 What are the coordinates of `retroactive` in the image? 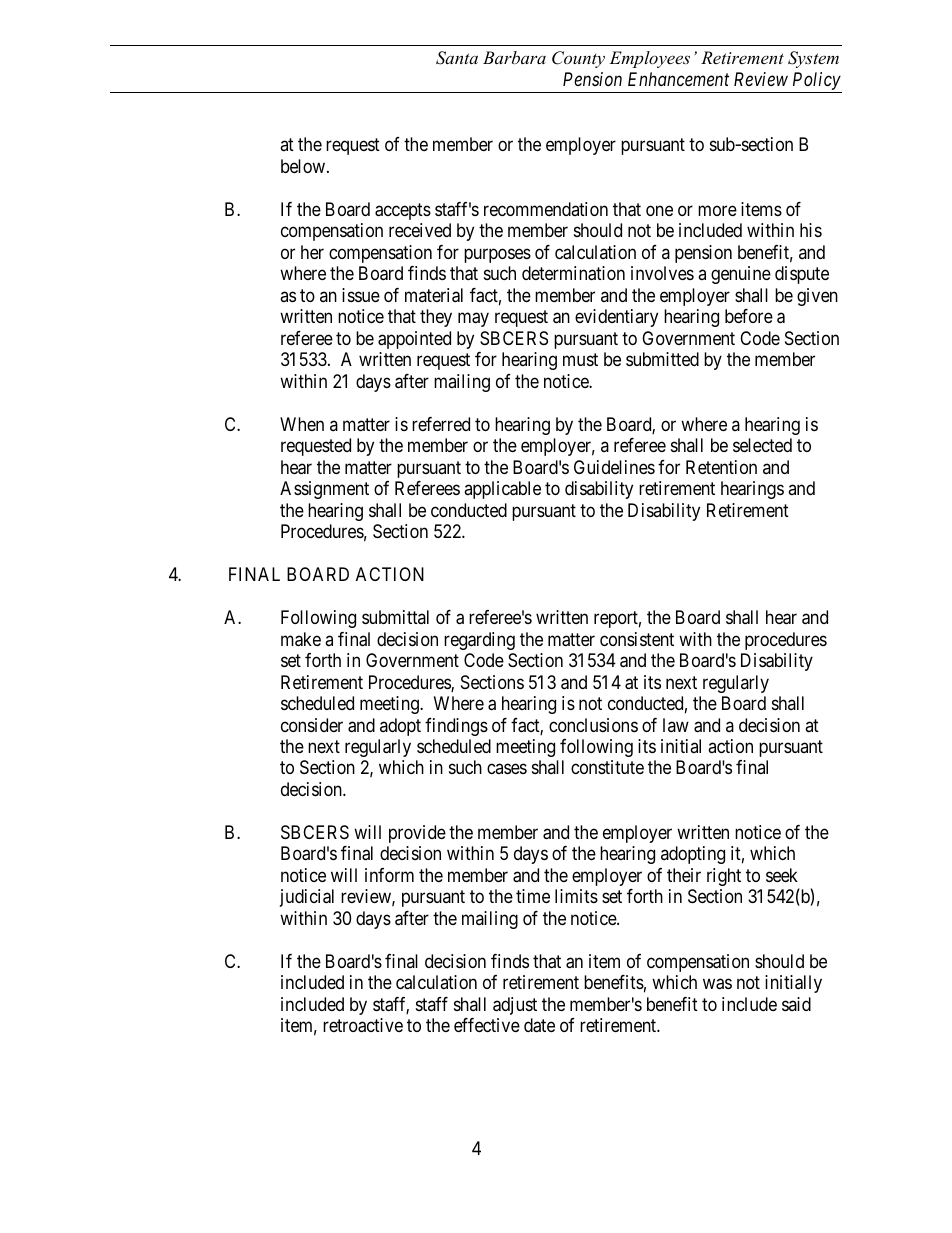 It's located at (363, 1025).
